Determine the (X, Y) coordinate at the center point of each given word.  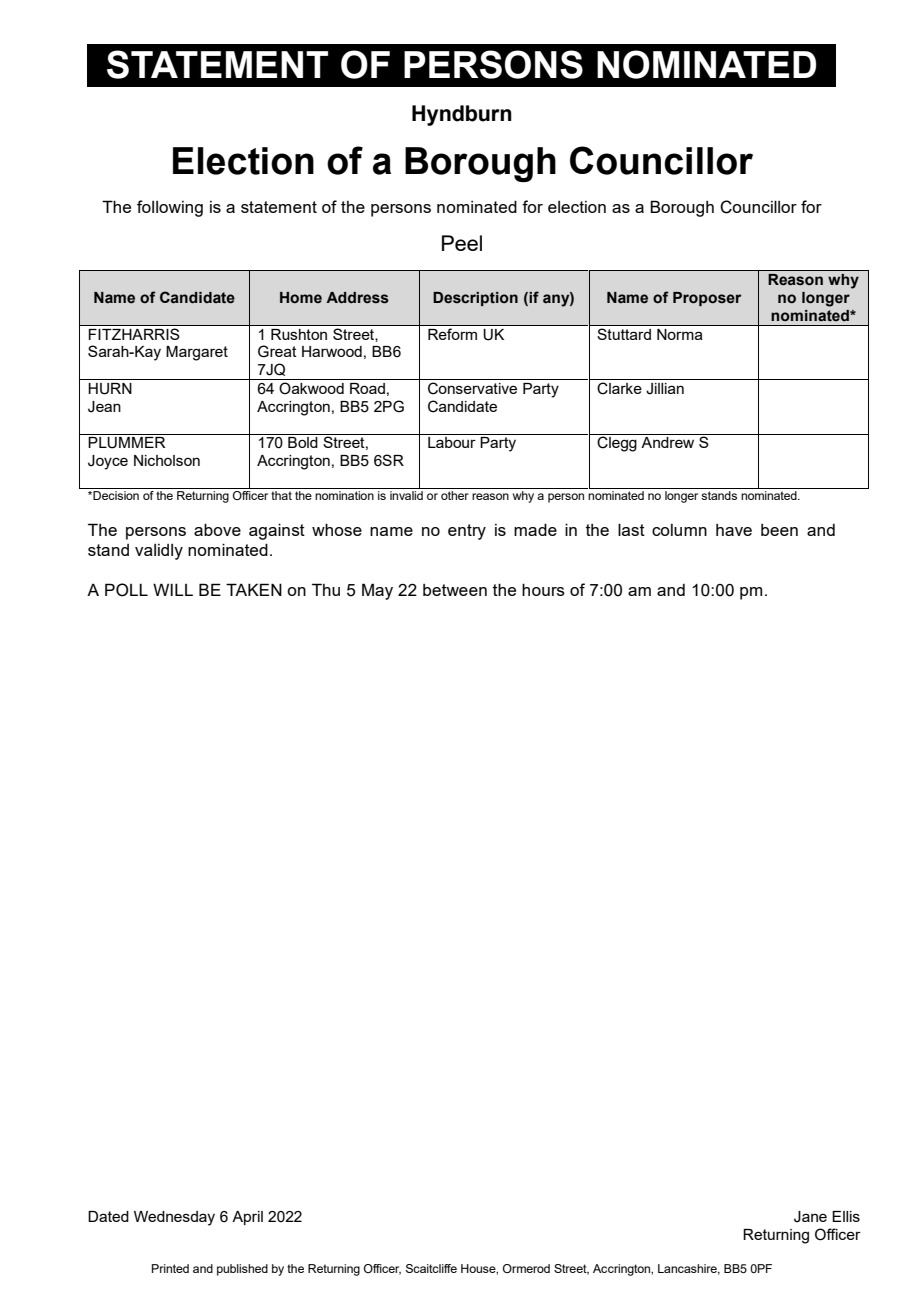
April (247, 1218)
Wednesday (174, 1218)
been (779, 530)
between (455, 590)
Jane (810, 1217)
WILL (173, 589)
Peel (462, 243)
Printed (170, 1268)
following (170, 208)
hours (543, 589)
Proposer (707, 299)
